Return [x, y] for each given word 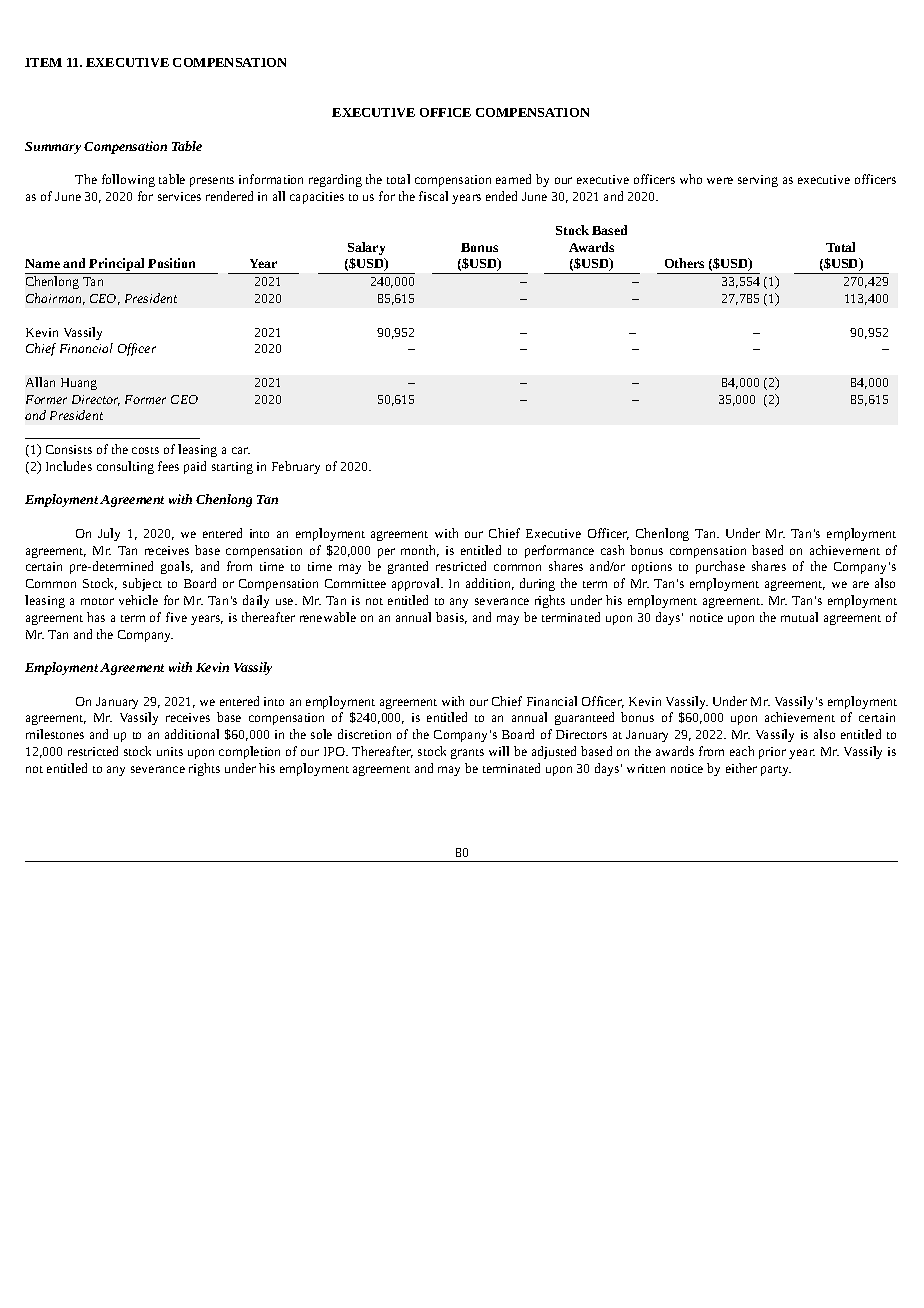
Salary [366, 248]
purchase [720, 567]
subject [142, 584]
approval [417, 584]
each [742, 751]
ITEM [43, 62]
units [170, 751]
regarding [335, 180]
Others [684, 263]
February [296, 467]
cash [612, 550]
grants [467, 754]
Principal [117, 266]
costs [145, 450]
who [691, 179]
